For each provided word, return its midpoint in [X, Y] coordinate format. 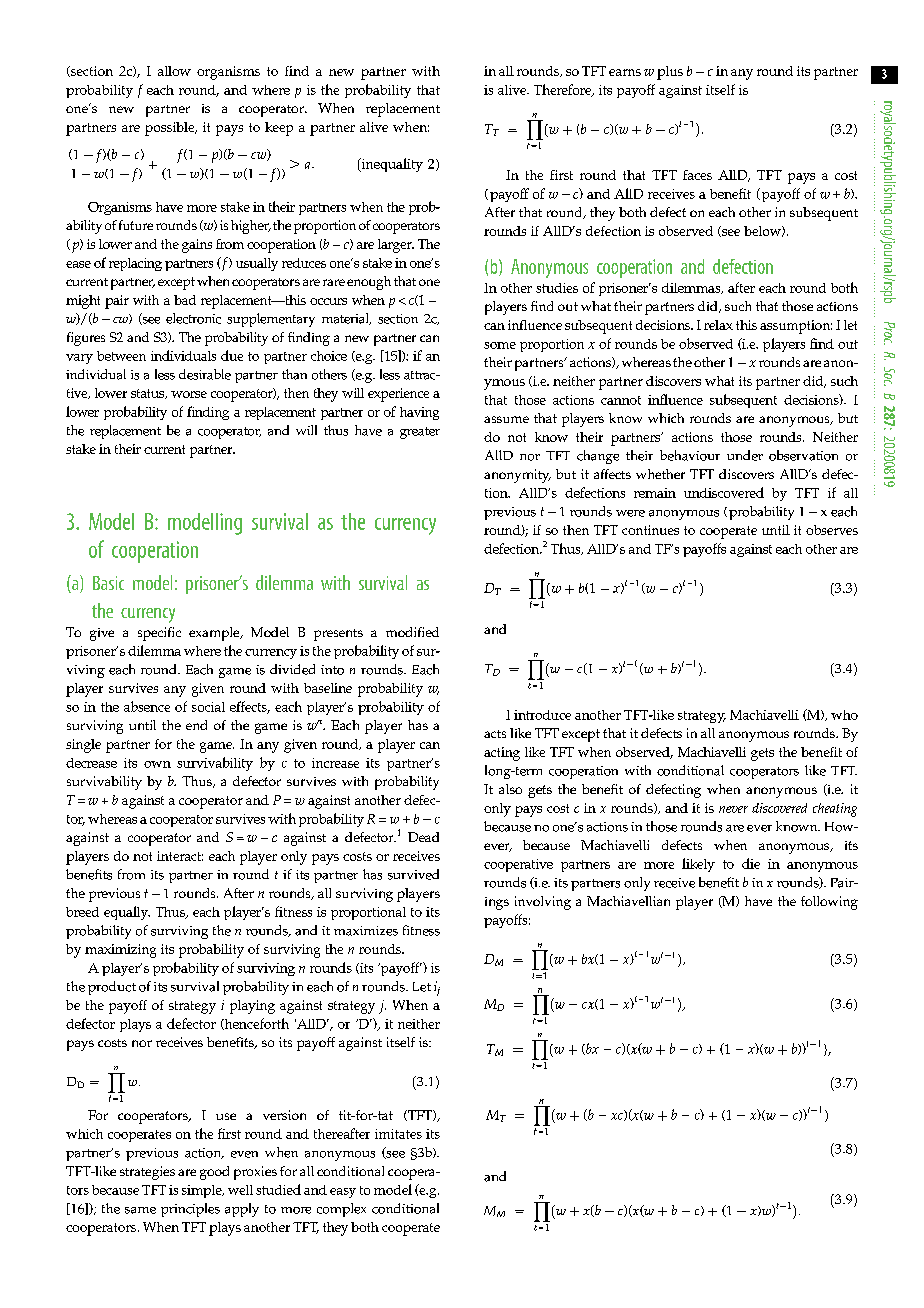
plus [670, 73]
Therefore [563, 90]
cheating [835, 810]
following [829, 903]
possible [171, 129]
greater [420, 433]
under [745, 455]
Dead [423, 837]
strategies [147, 1173]
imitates [398, 1134]
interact [180, 856]
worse [189, 394]
